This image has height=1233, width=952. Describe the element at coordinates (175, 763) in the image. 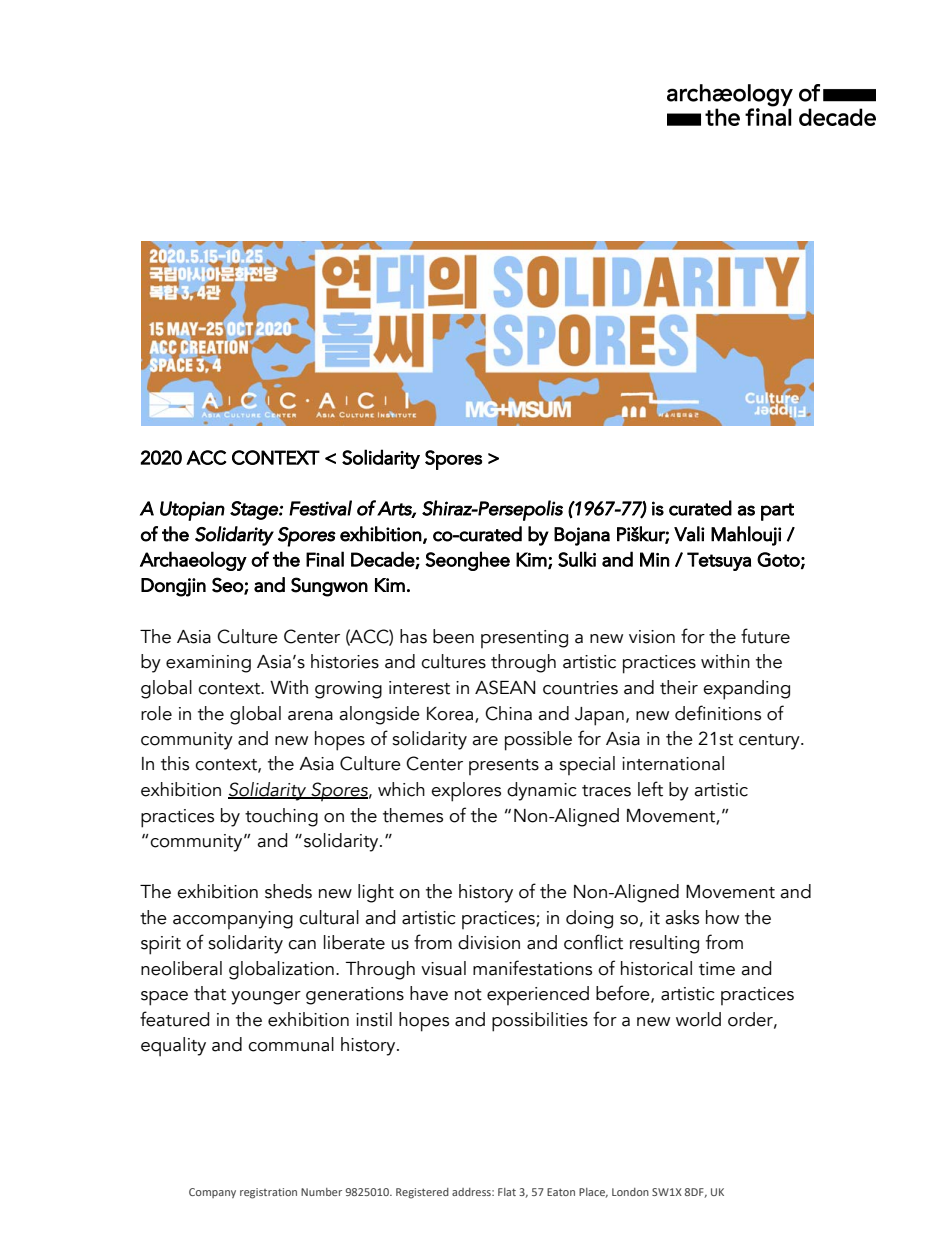

I see `this` at that location.
